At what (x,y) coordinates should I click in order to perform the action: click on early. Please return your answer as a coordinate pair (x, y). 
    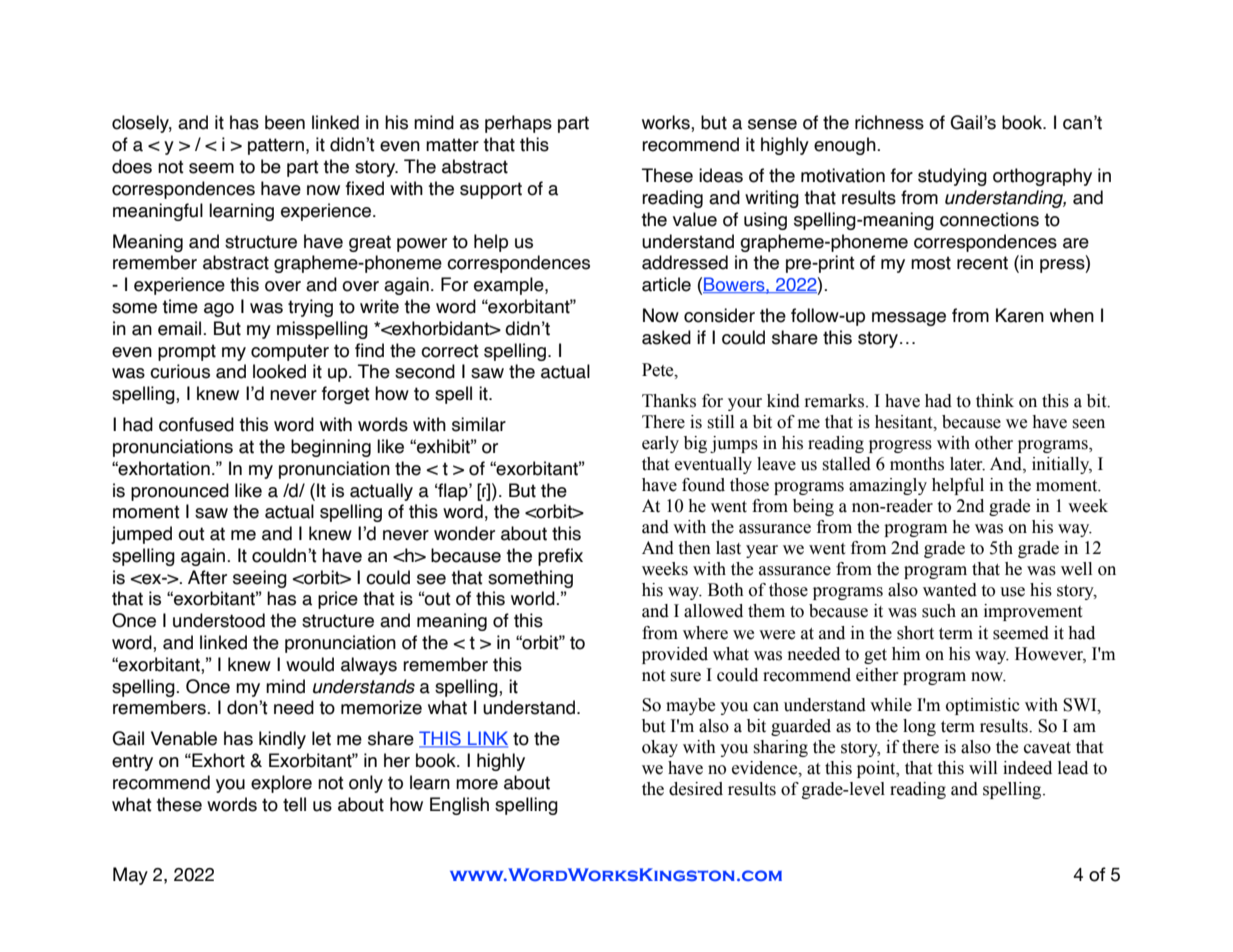
    Looking at the image, I should click on (660, 444).
